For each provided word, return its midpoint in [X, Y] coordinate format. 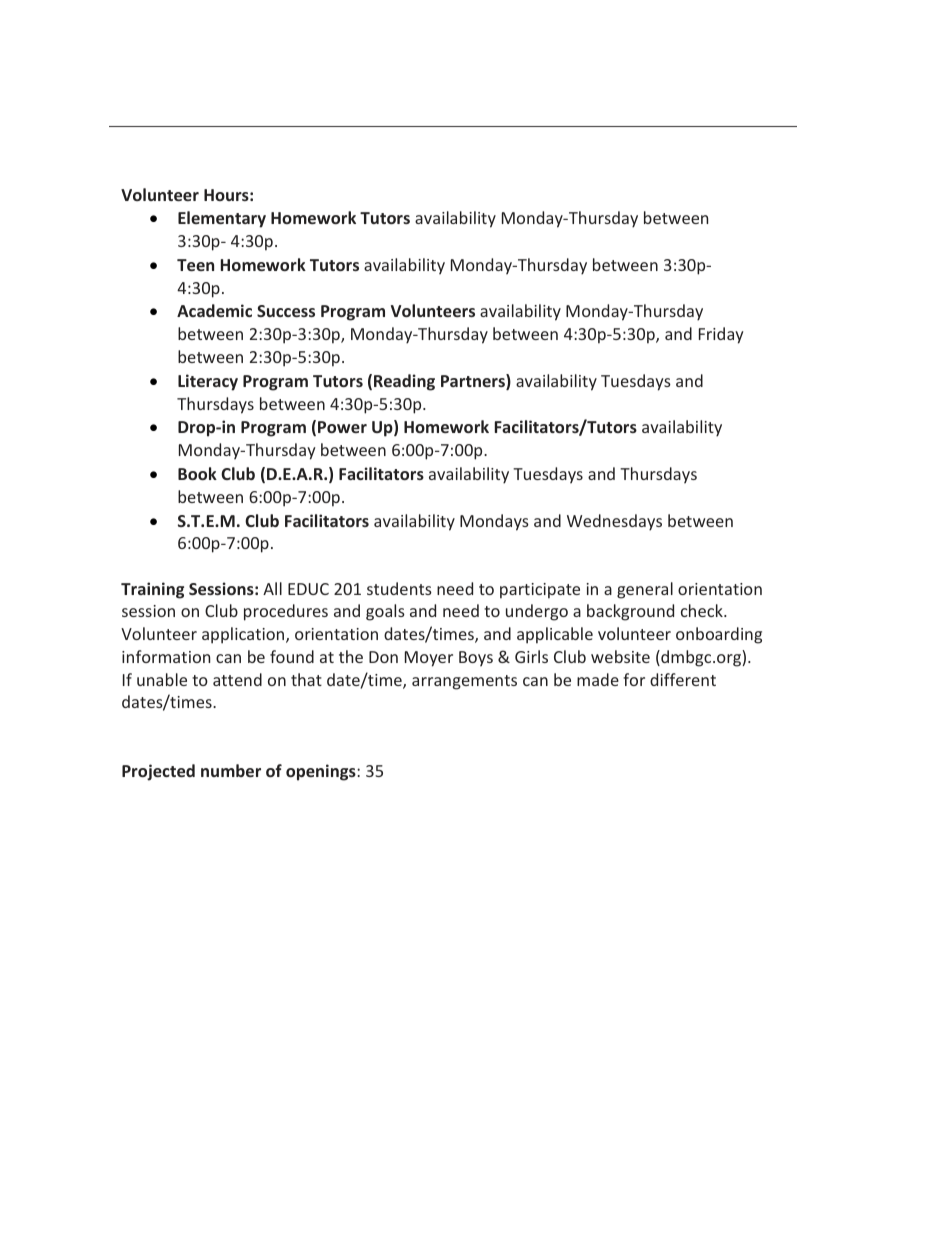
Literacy [208, 382]
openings [322, 772]
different [683, 679]
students [399, 588]
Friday [721, 335]
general [645, 590]
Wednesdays [614, 522]
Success [286, 311]
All [272, 588]
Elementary [222, 219]
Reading [404, 382]
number [231, 770]
